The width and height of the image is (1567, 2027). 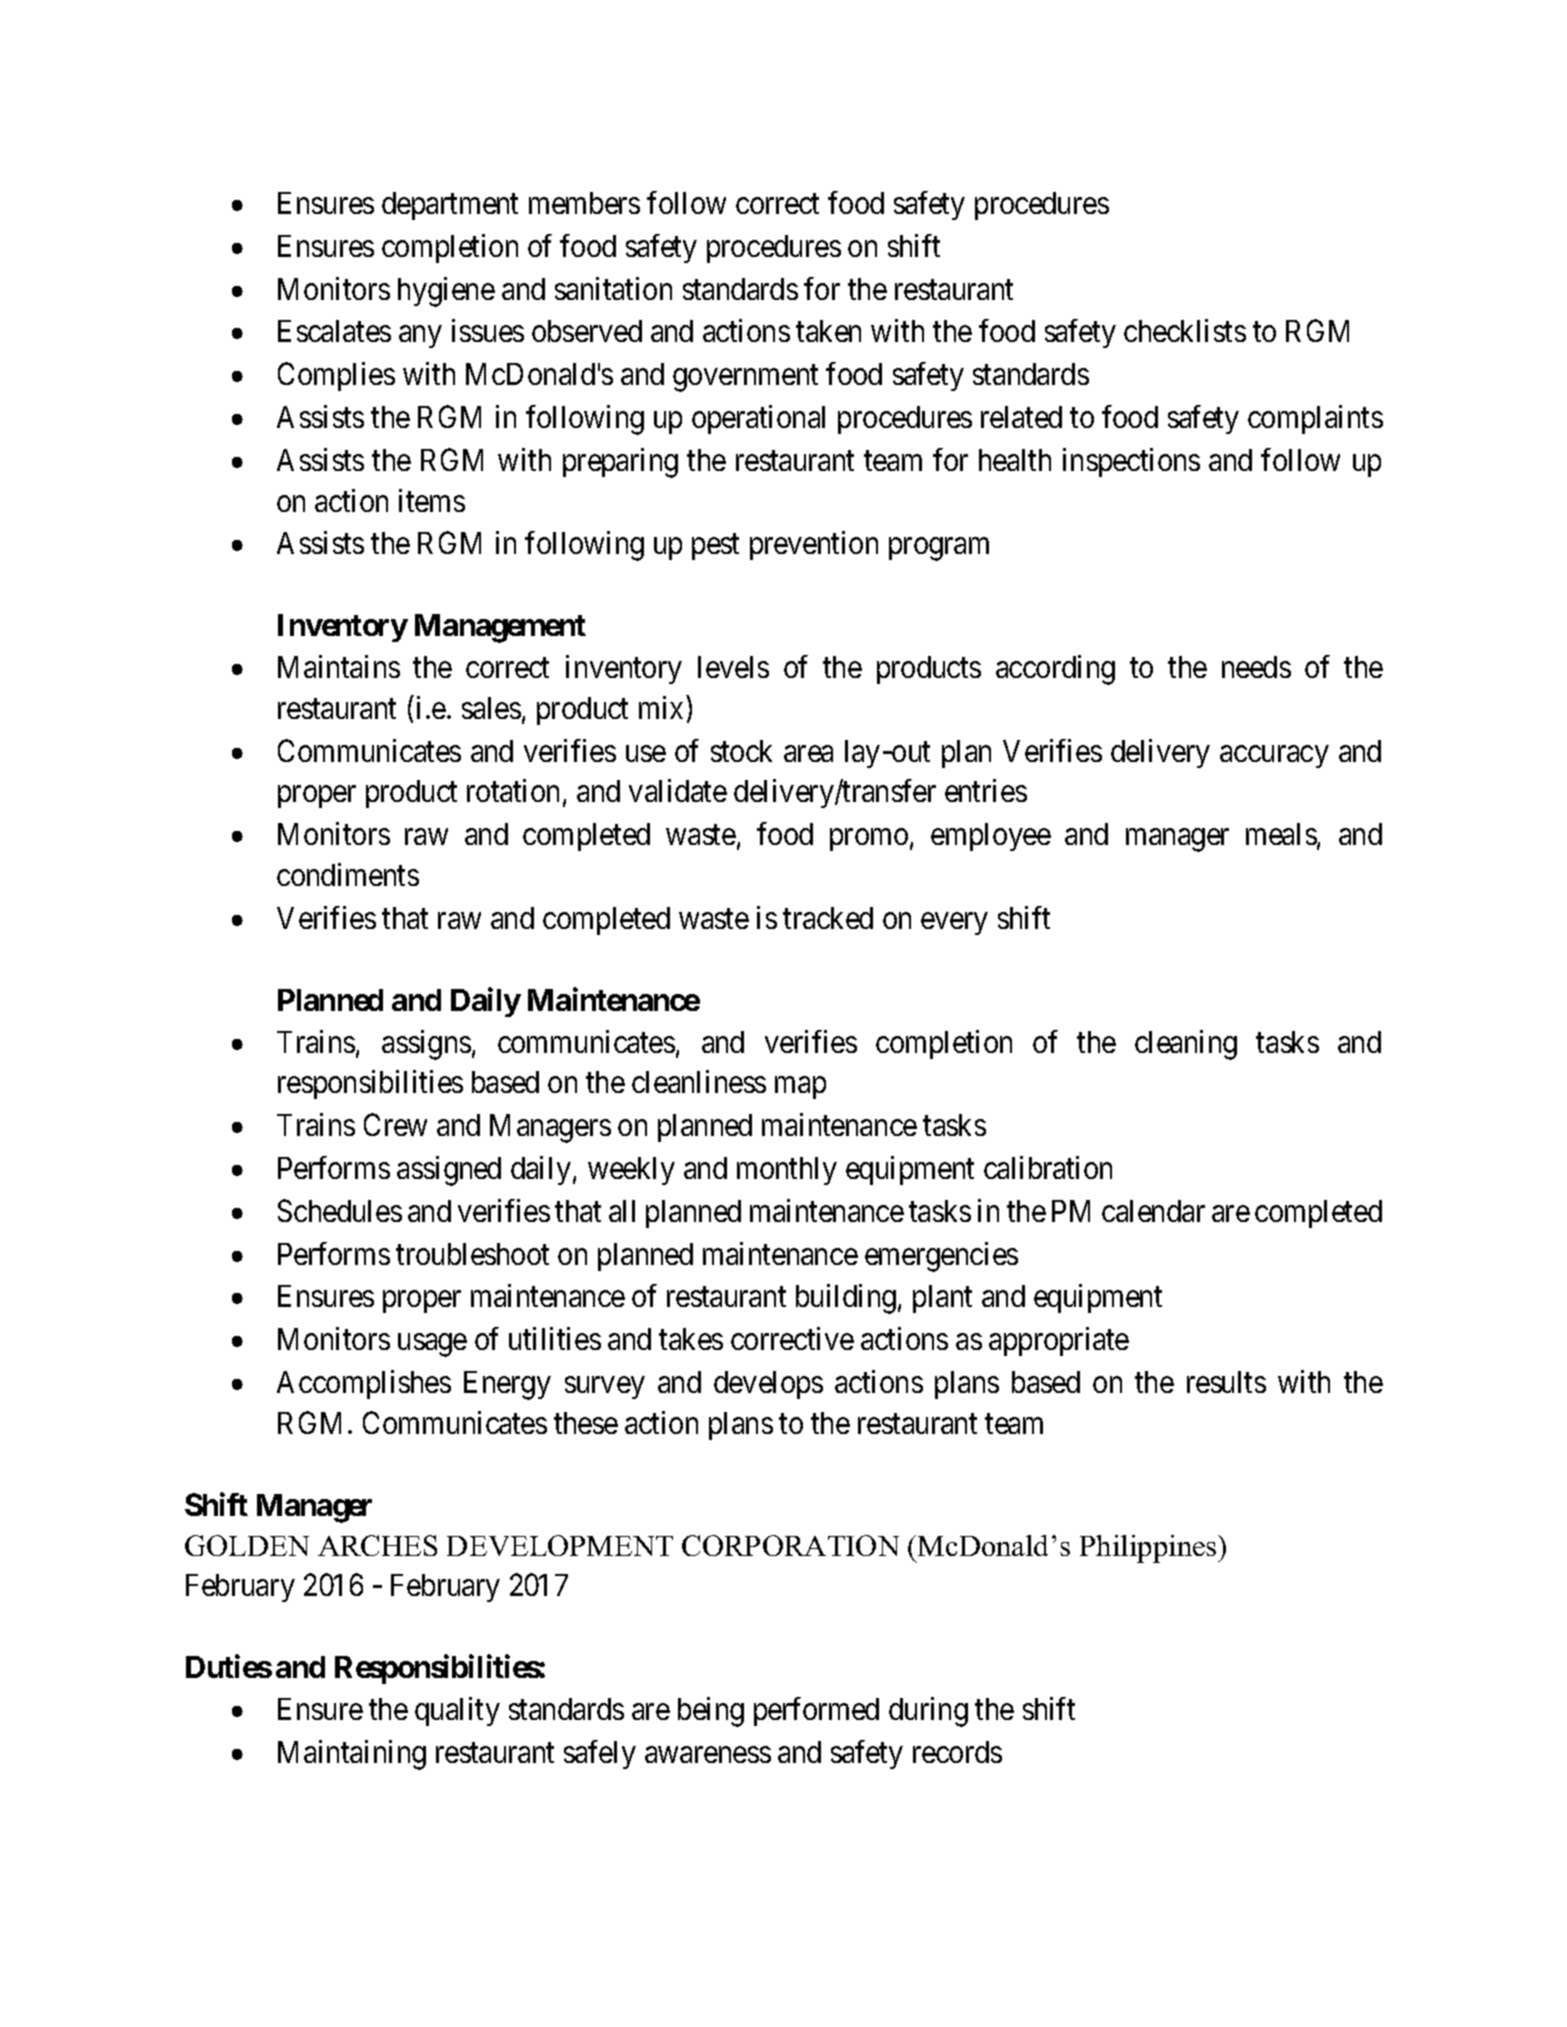 What do you see at coordinates (1226, 1382) in the image?
I see `results` at bounding box center [1226, 1382].
